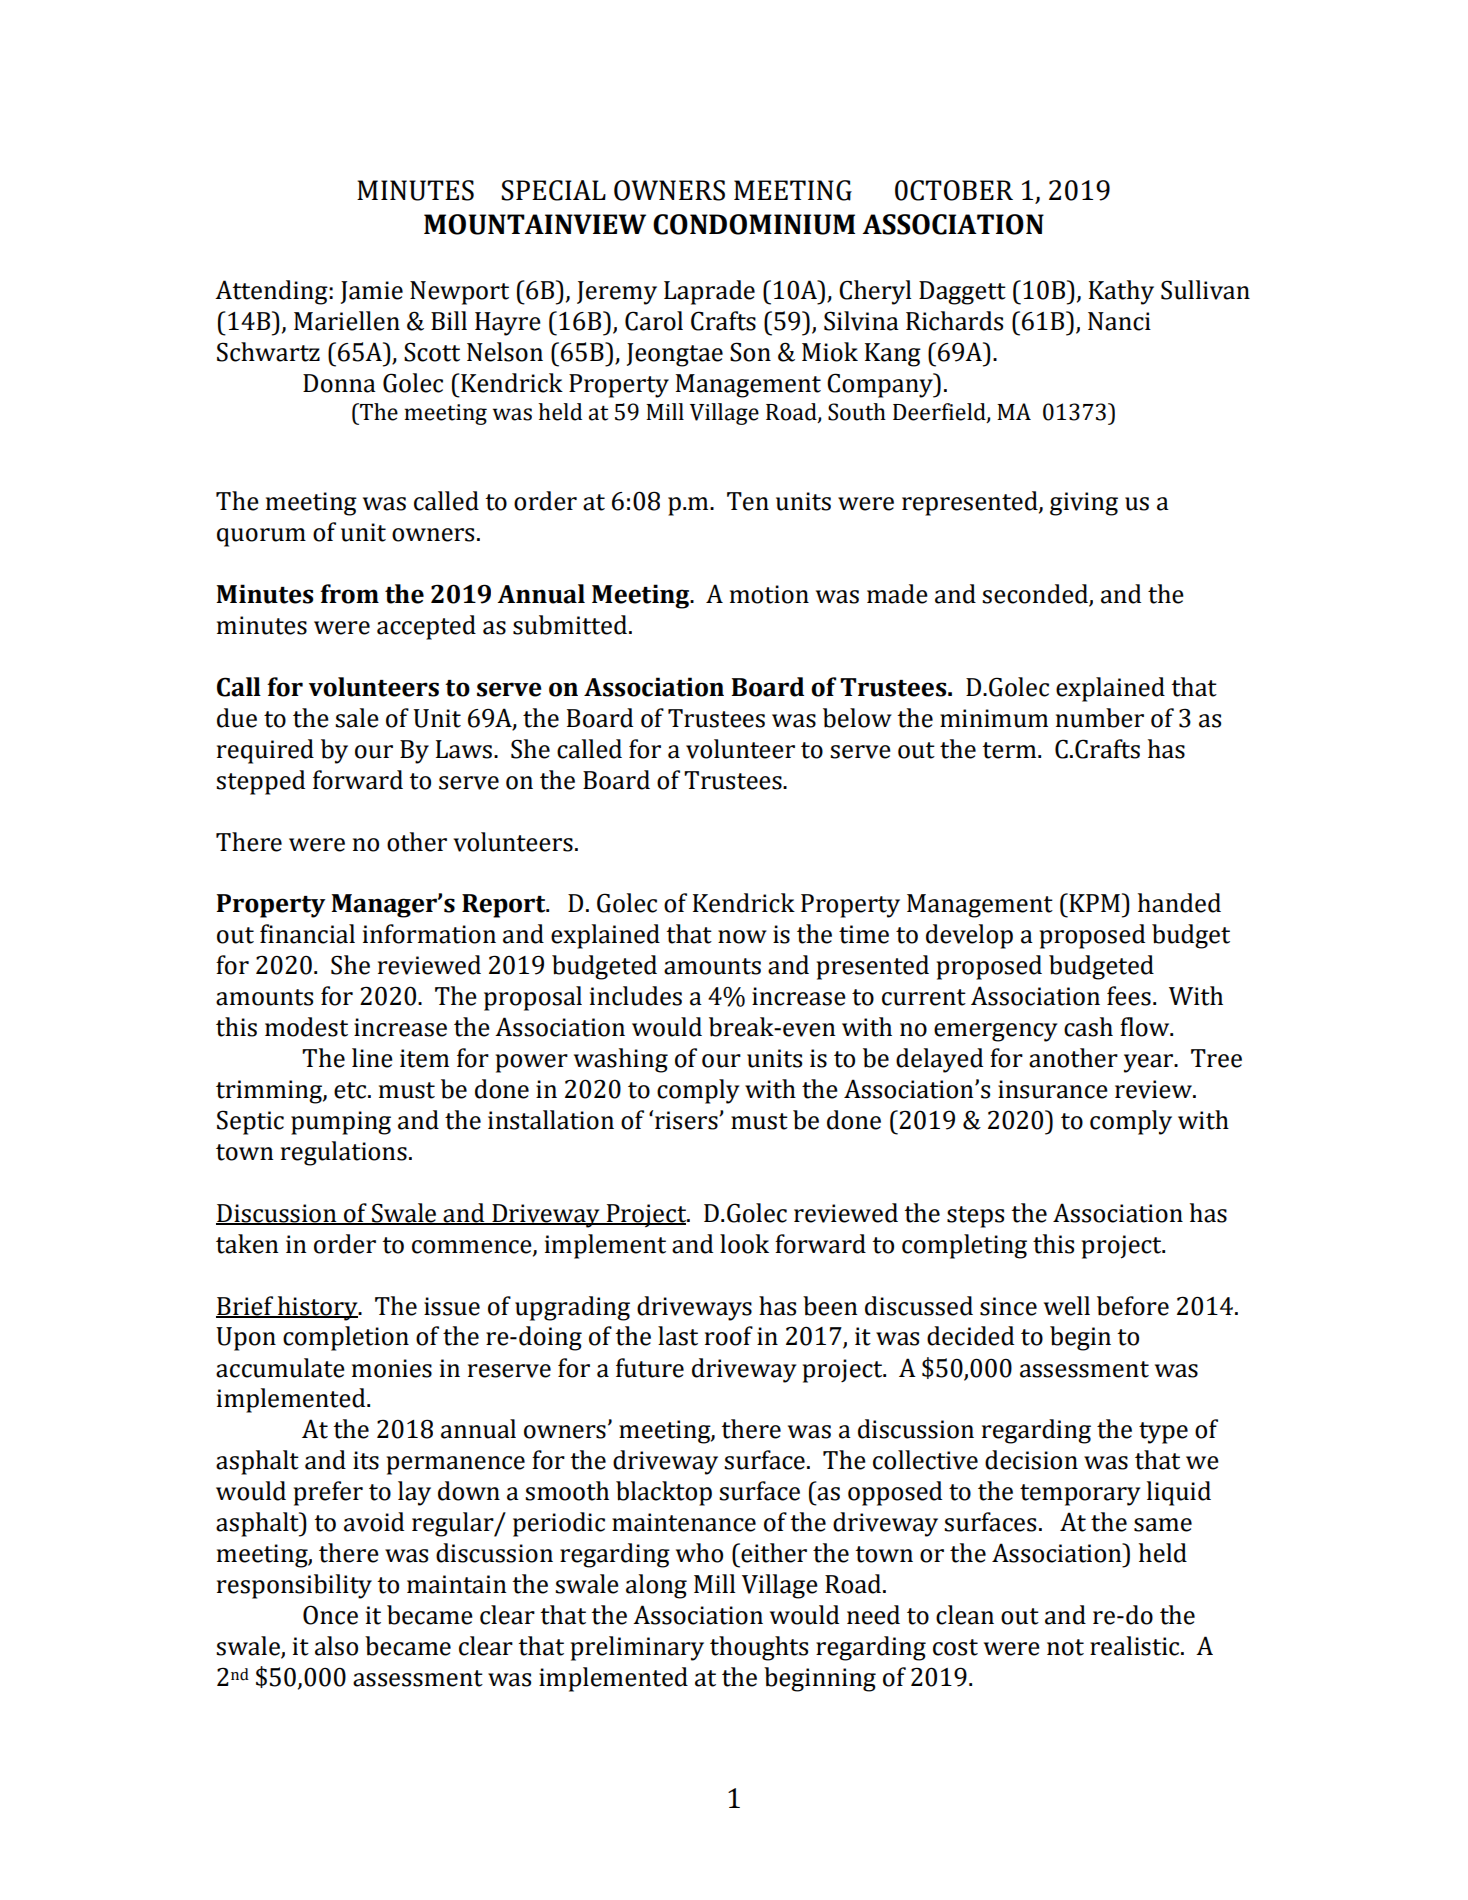 Image resolution: width=1468 pixels, height=1900 pixels. I want to click on information, so click(429, 934).
